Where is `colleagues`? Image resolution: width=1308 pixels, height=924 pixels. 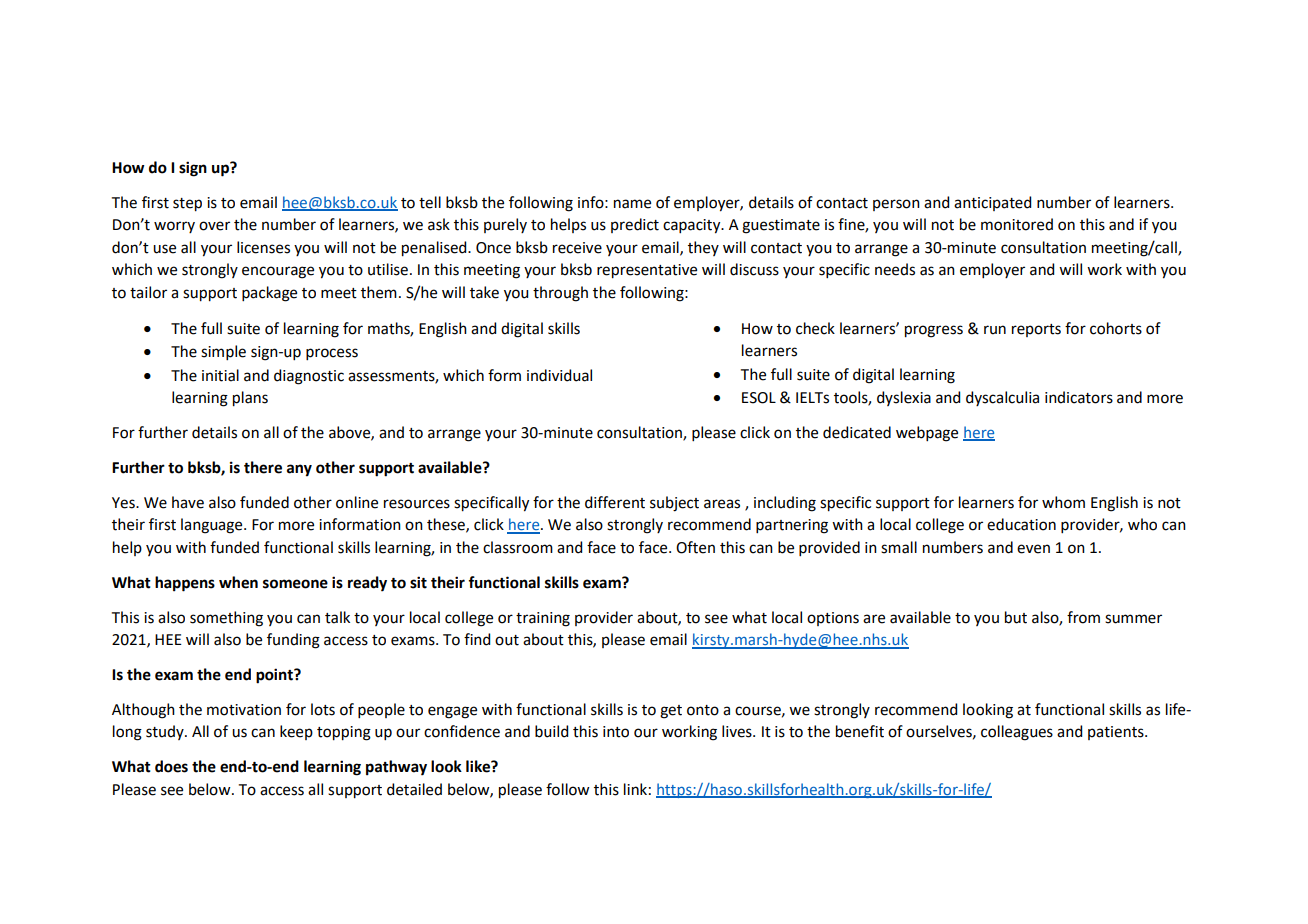
colleagues is located at coordinates (1017, 733).
